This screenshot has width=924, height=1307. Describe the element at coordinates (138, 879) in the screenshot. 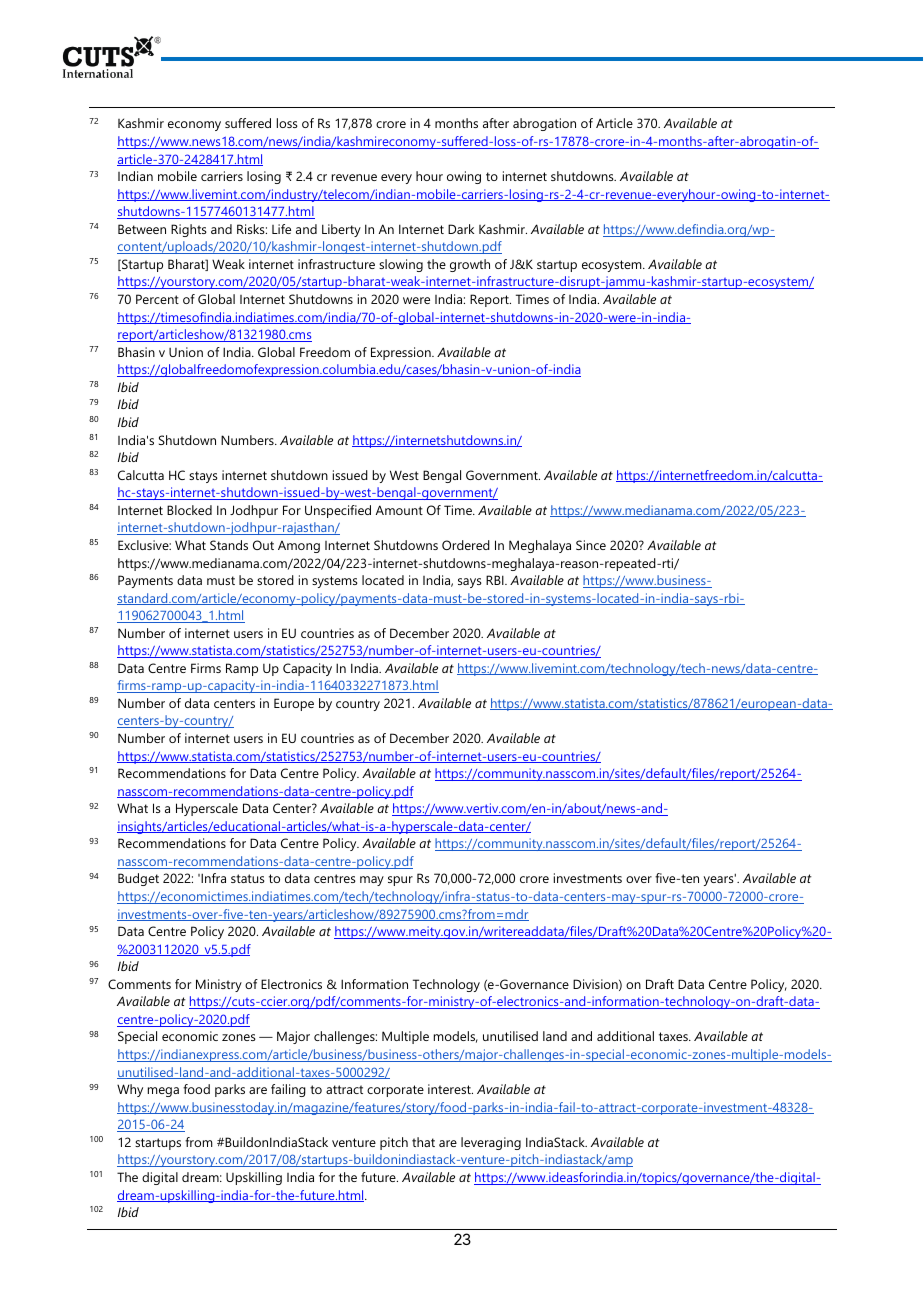

I see `Budget` at that location.
